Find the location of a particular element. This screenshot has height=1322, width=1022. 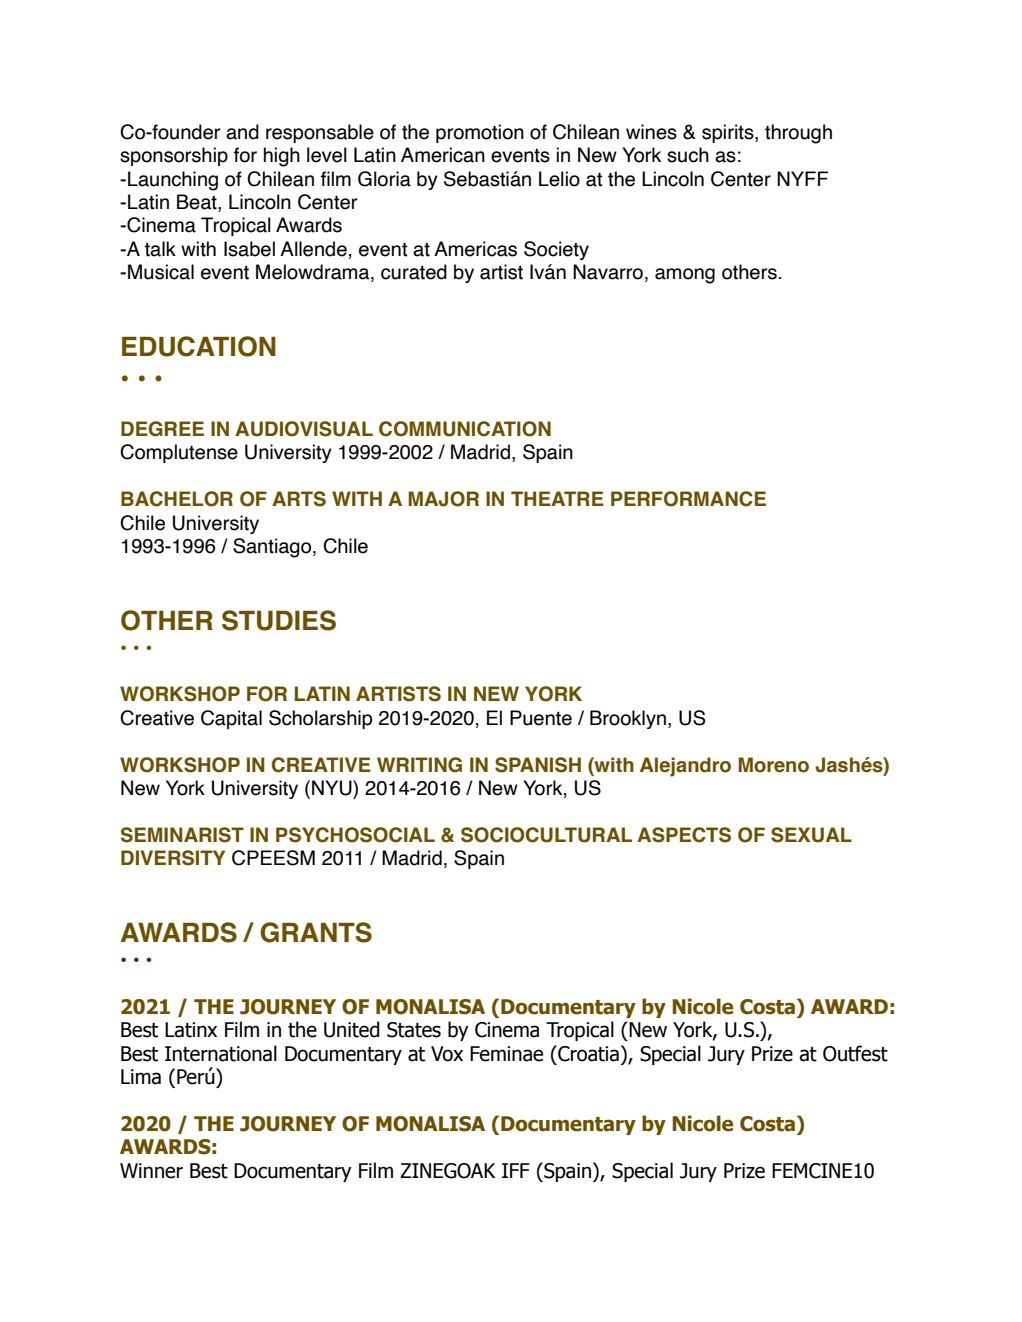

Croatia is located at coordinates (587, 1053).
